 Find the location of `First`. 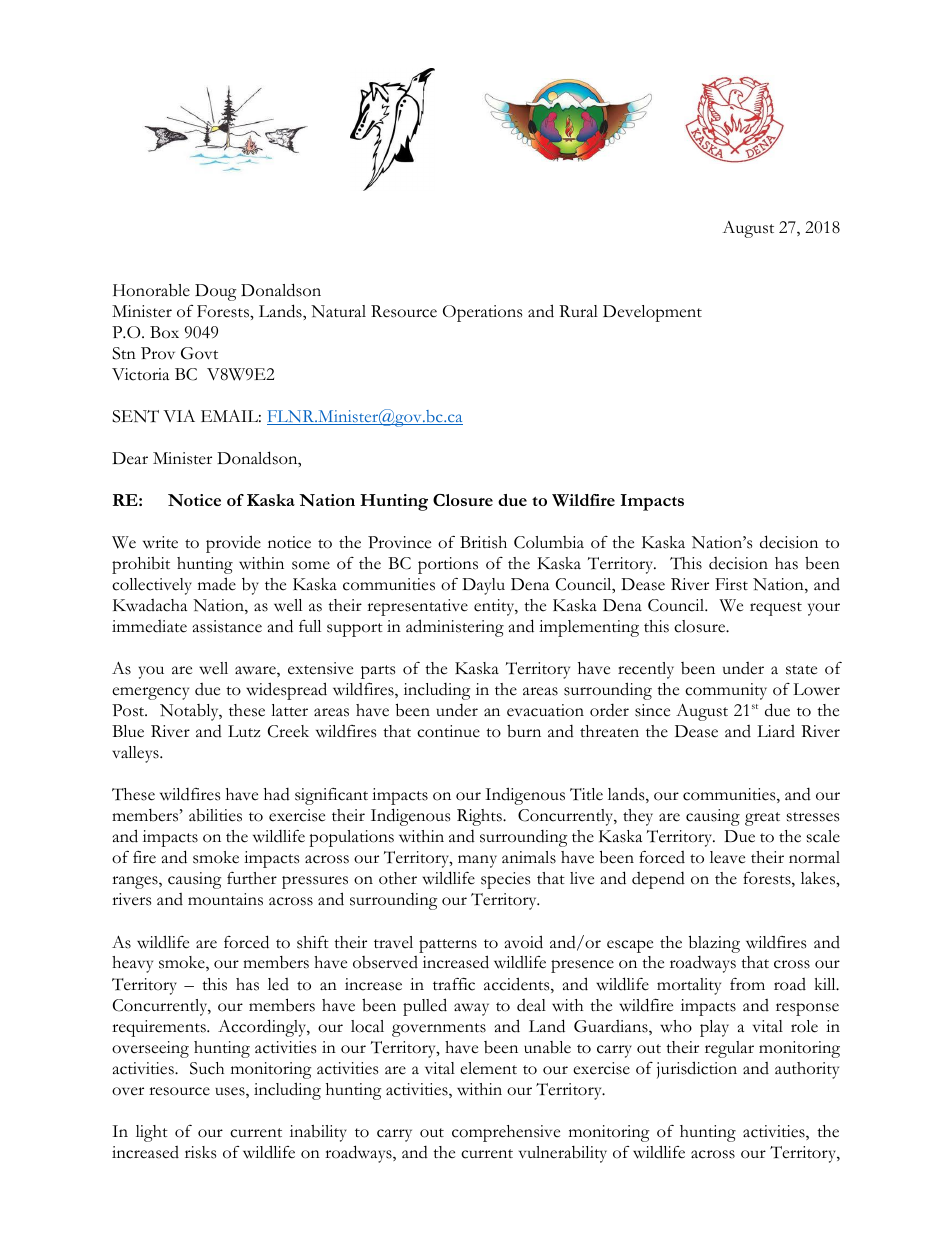

First is located at coordinates (731, 584).
